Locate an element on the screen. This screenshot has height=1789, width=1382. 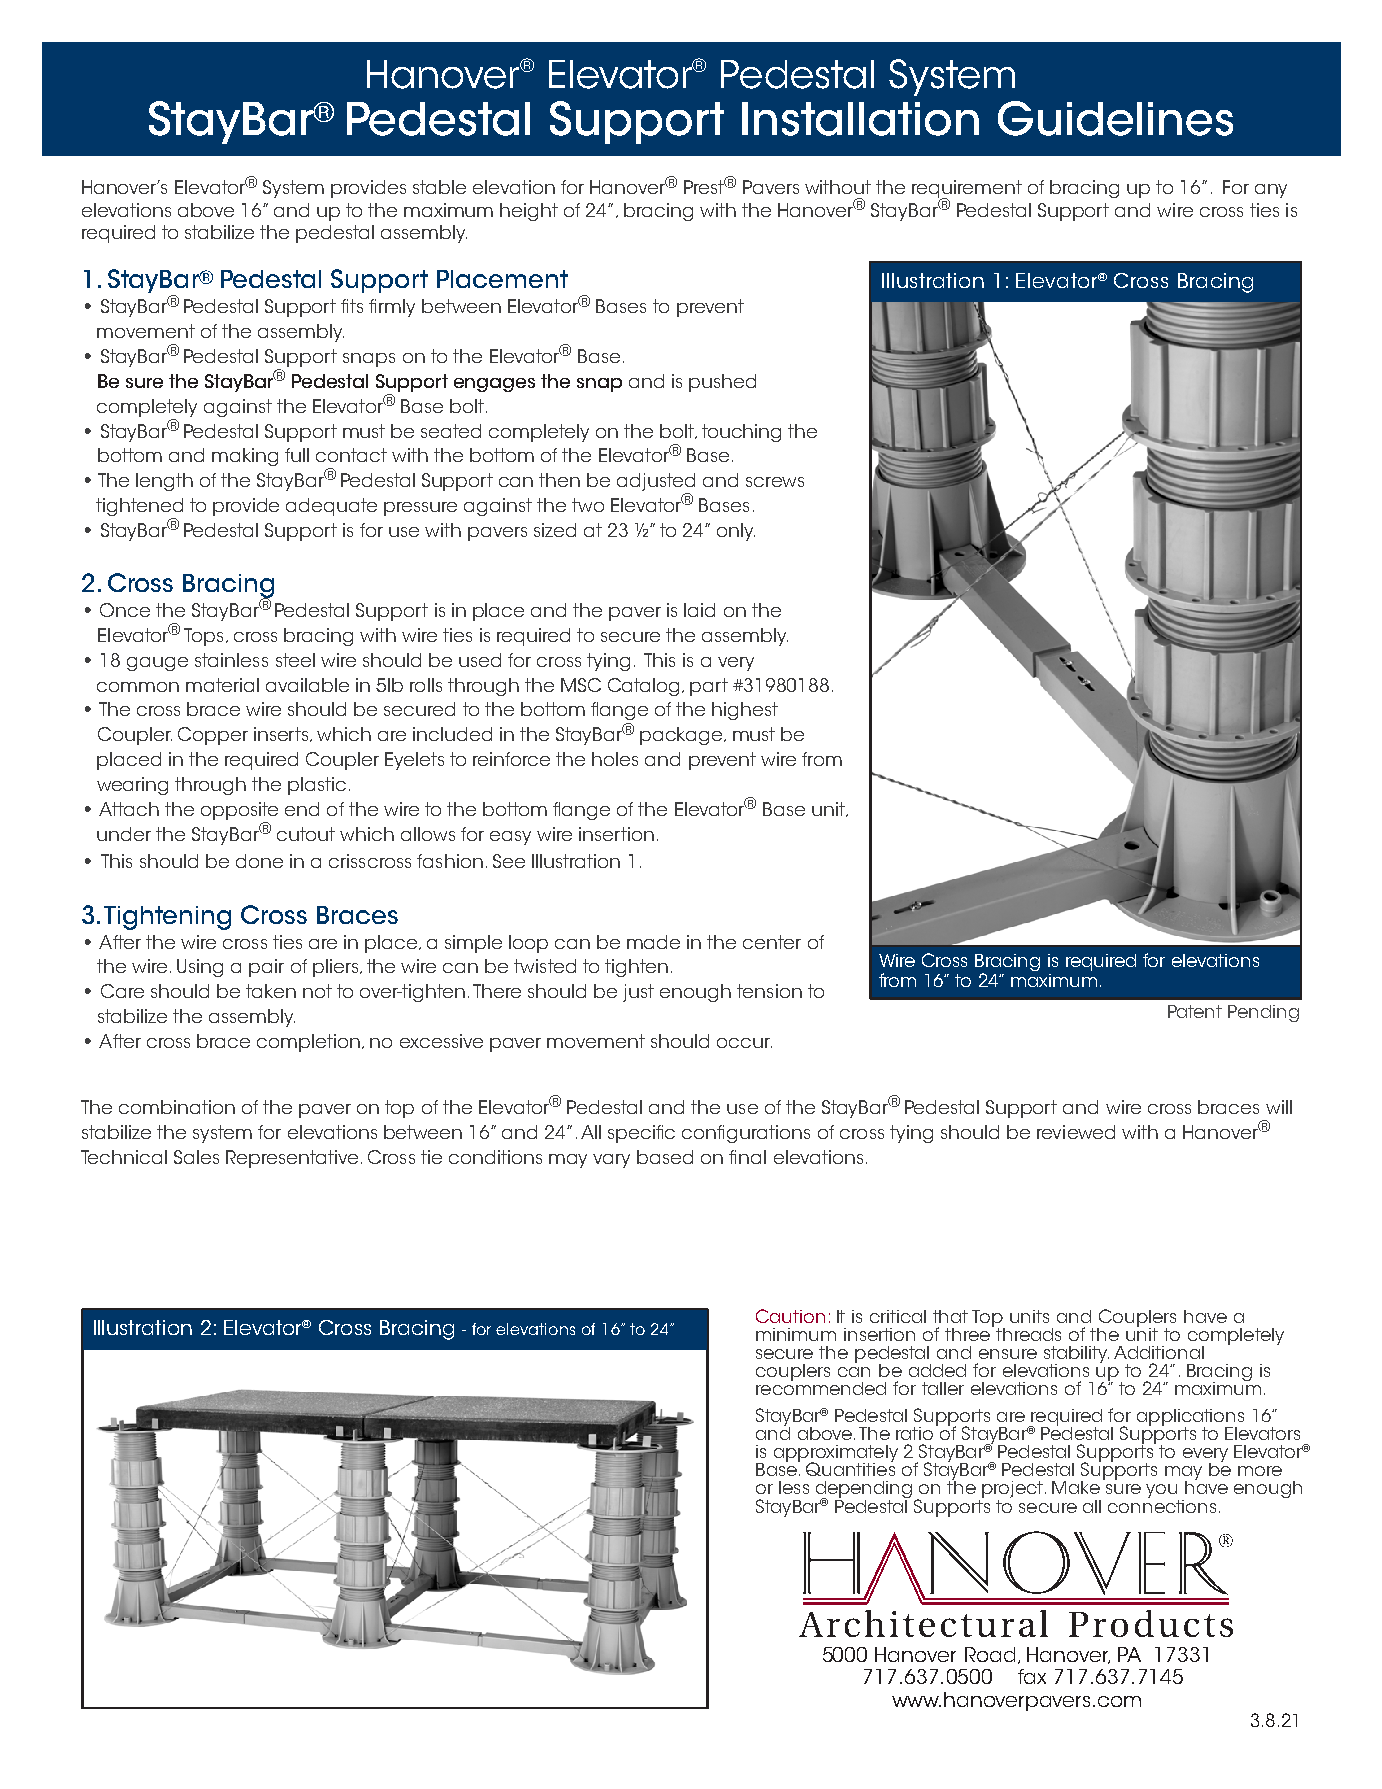
Representative is located at coordinates (292, 1159).
